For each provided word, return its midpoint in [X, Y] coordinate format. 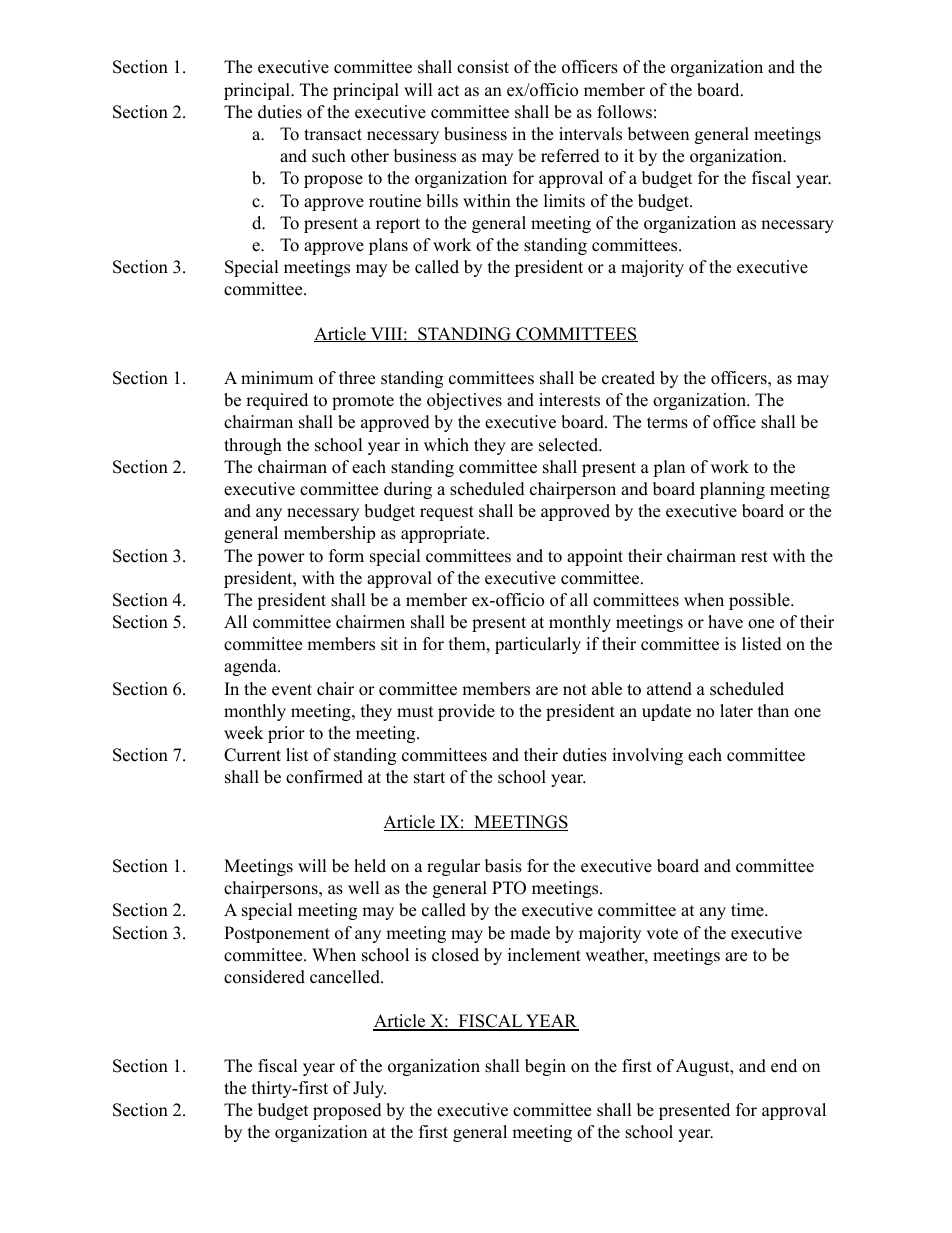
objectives [464, 401]
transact [333, 135]
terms [667, 423]
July [369, 1089]
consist [483, 67]
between [658, 134]
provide [466, 712]
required [277, 401]
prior [286, 734]
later [736, 711]
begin [545, 1067]
